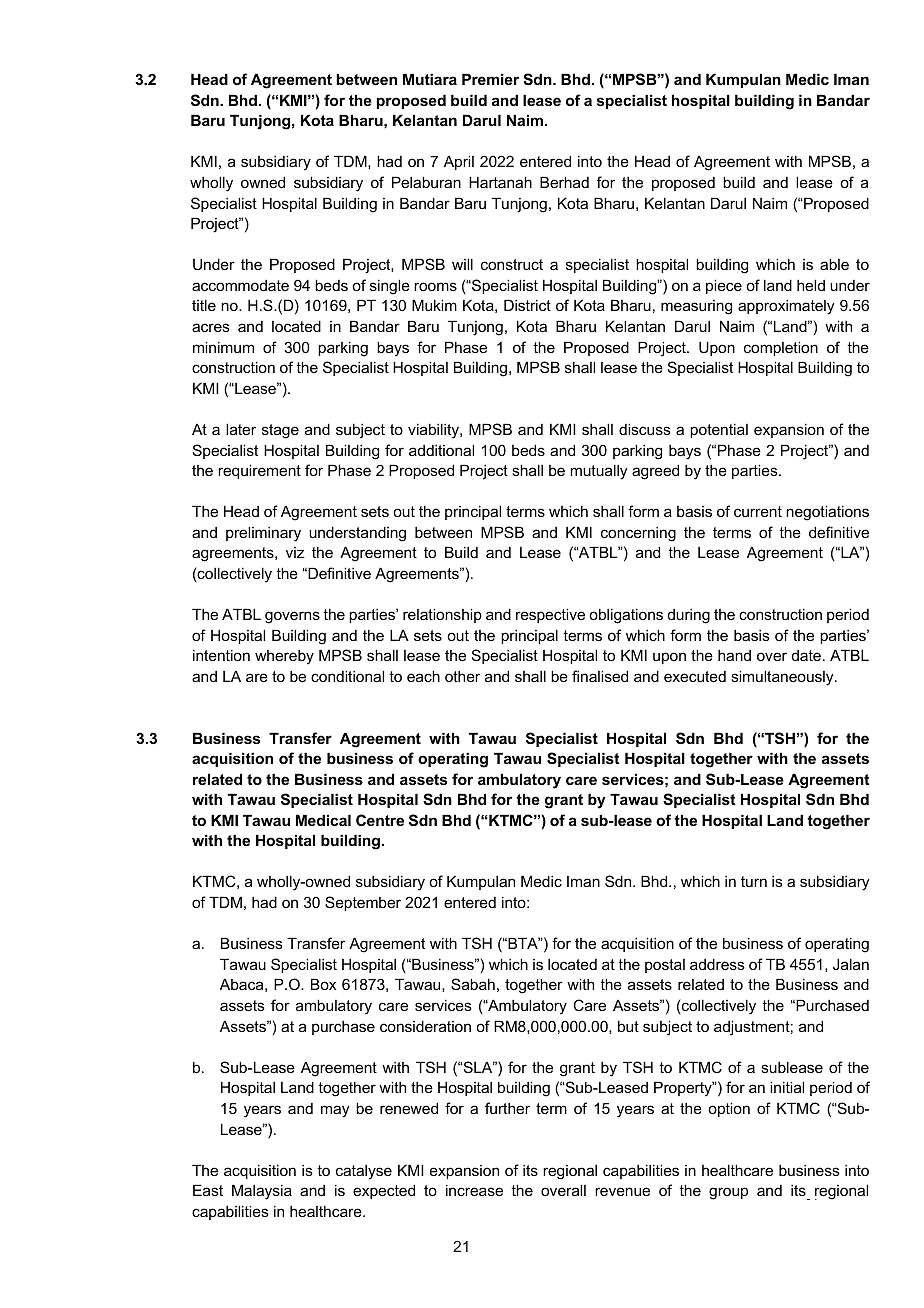 The width and height of the screenshot is (924, 1308). I want to click on Premier, so click(490, 79).
